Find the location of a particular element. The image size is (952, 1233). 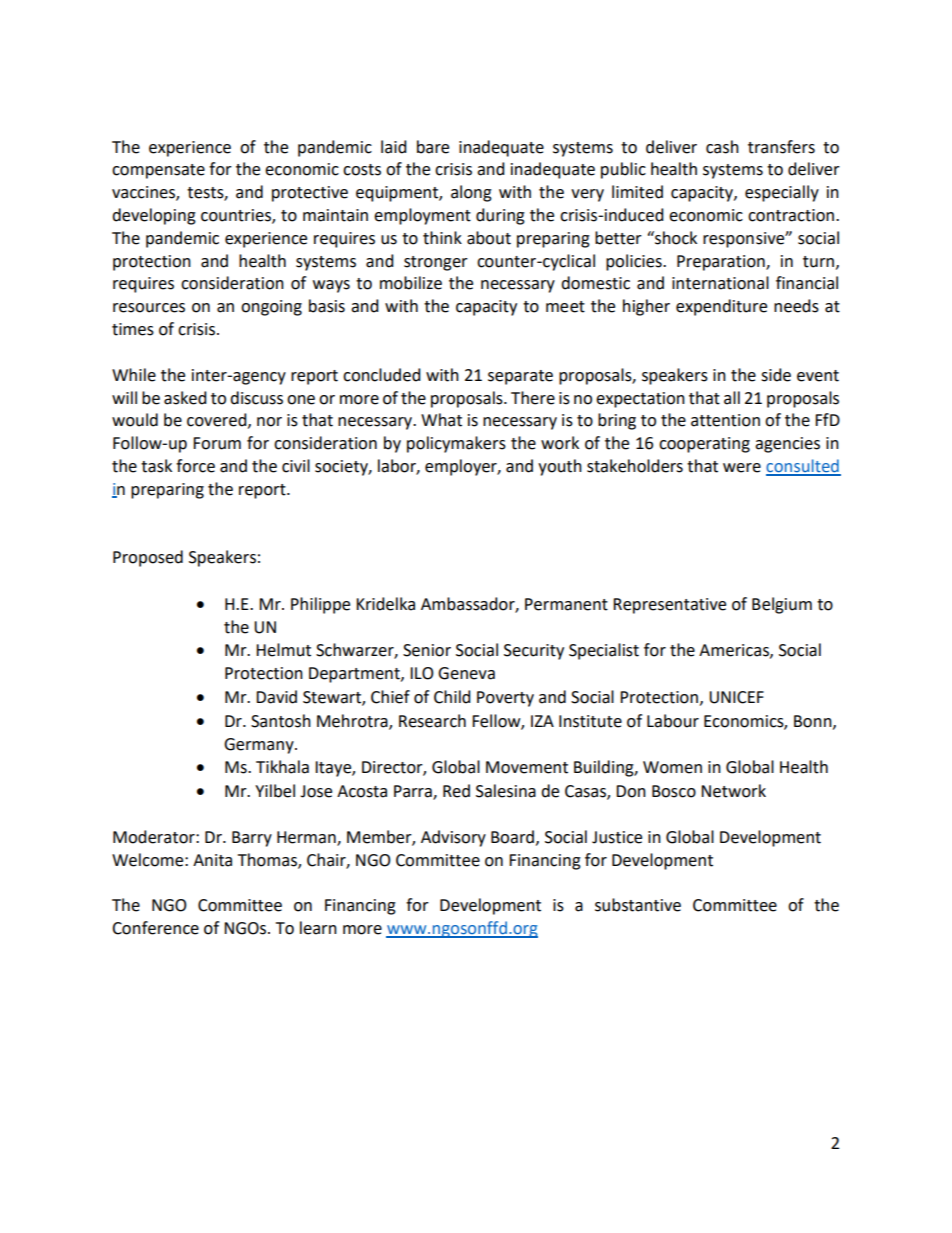

Proposed is located at coordinates (148, 558).
